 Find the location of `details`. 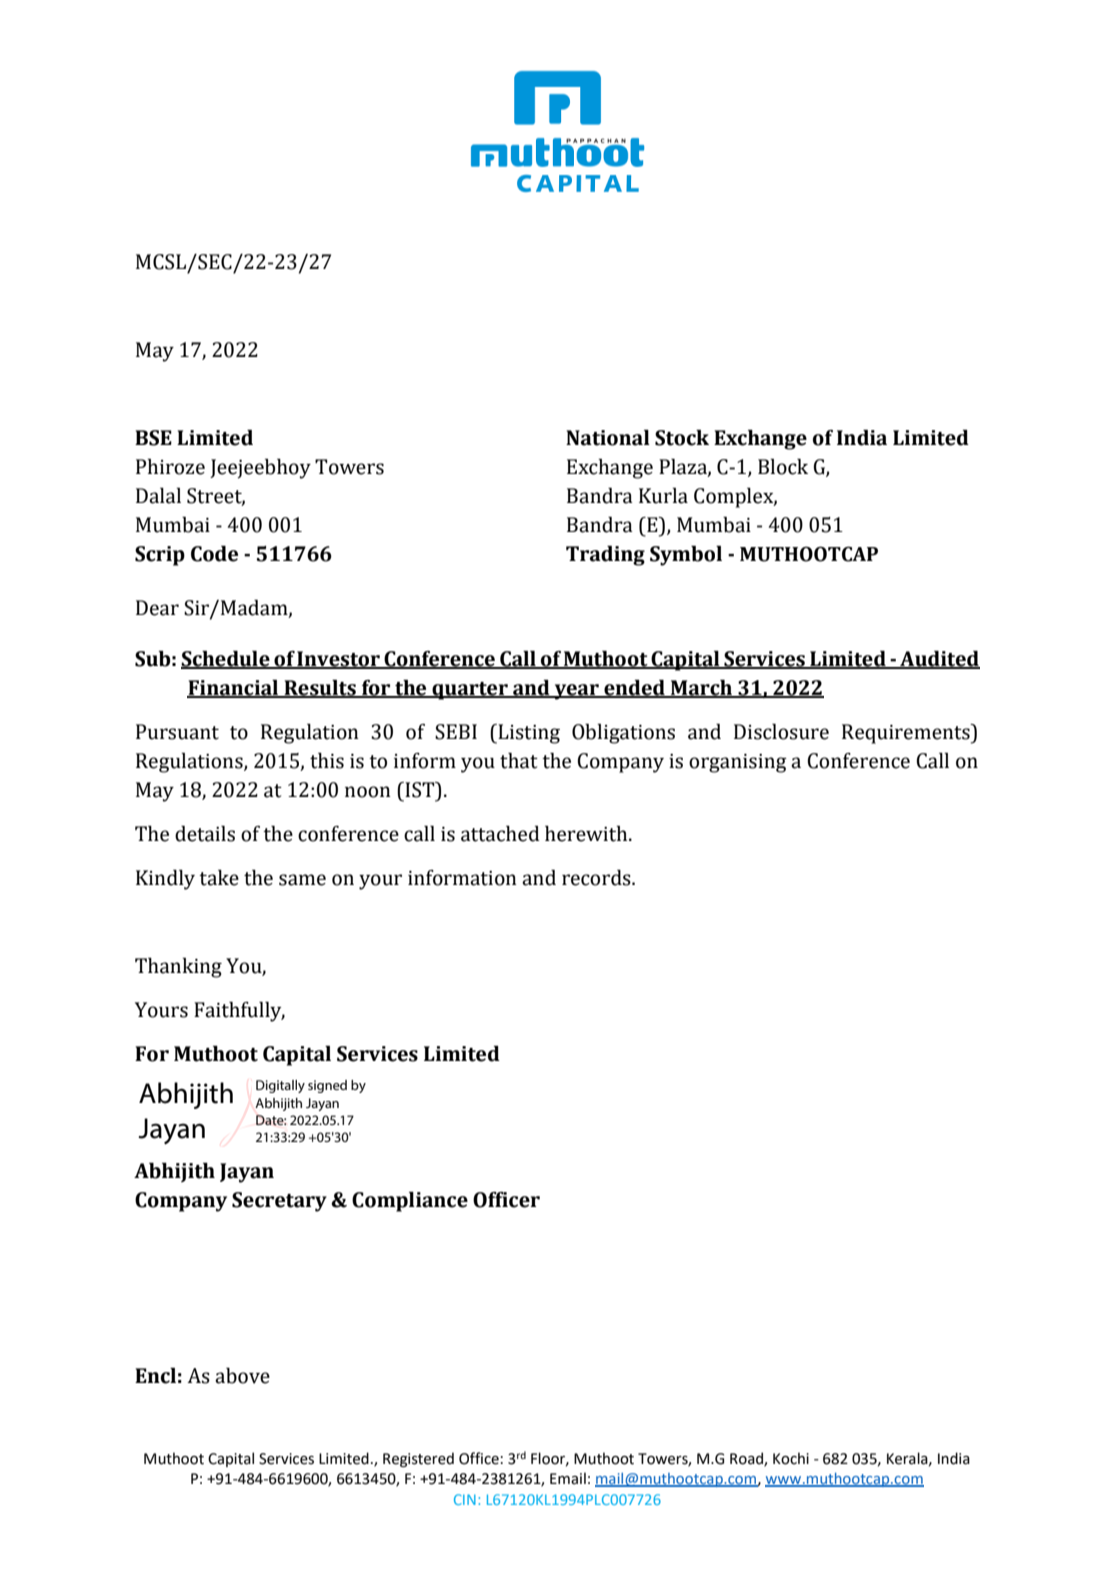

details is located at coordinates (205, 834).
